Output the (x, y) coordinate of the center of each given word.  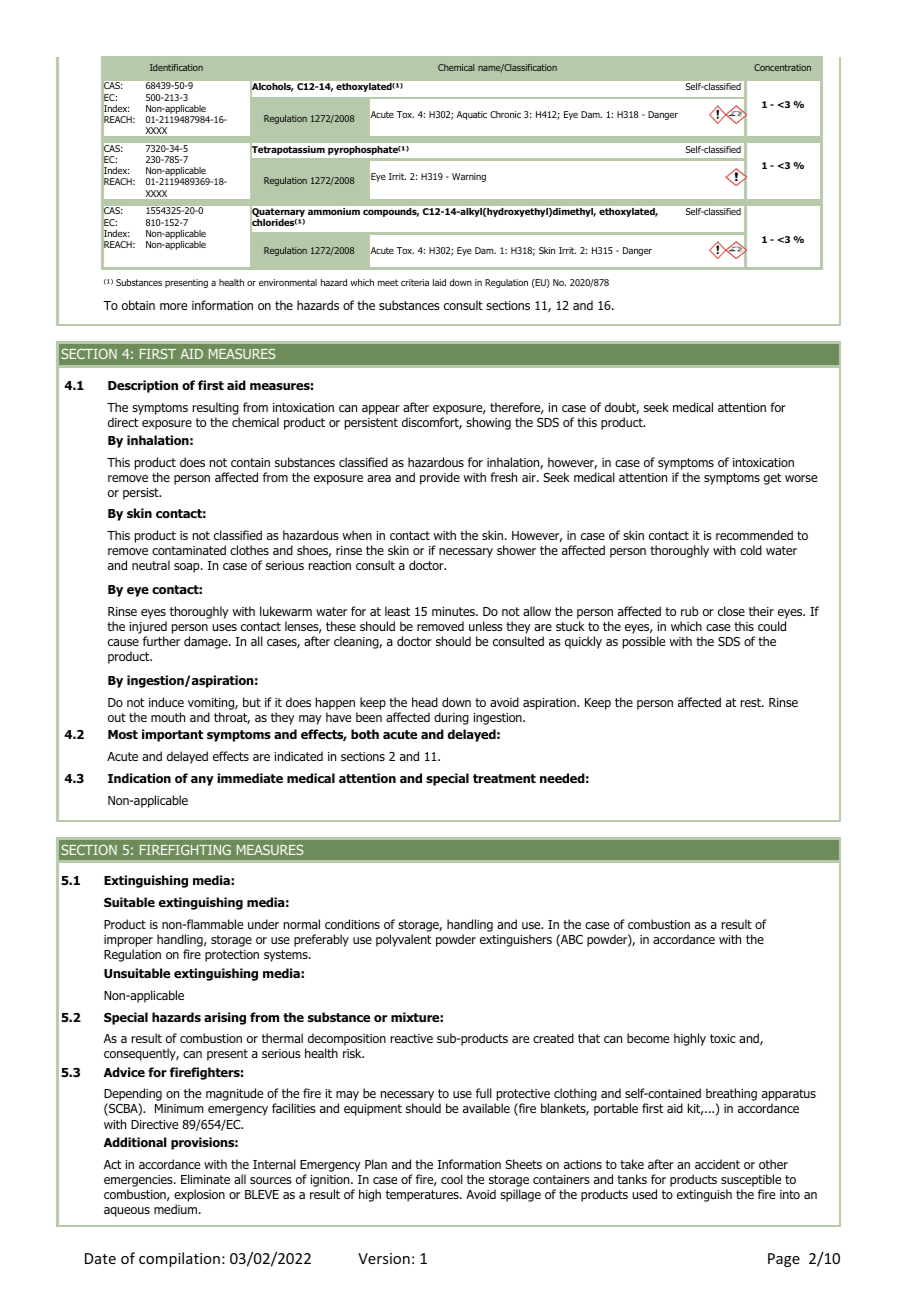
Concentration (782, 67)
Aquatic (472, 115)
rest (752, 702)
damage (207, 642)
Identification (176, 67)
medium (175, 1209)
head (425, 702)
